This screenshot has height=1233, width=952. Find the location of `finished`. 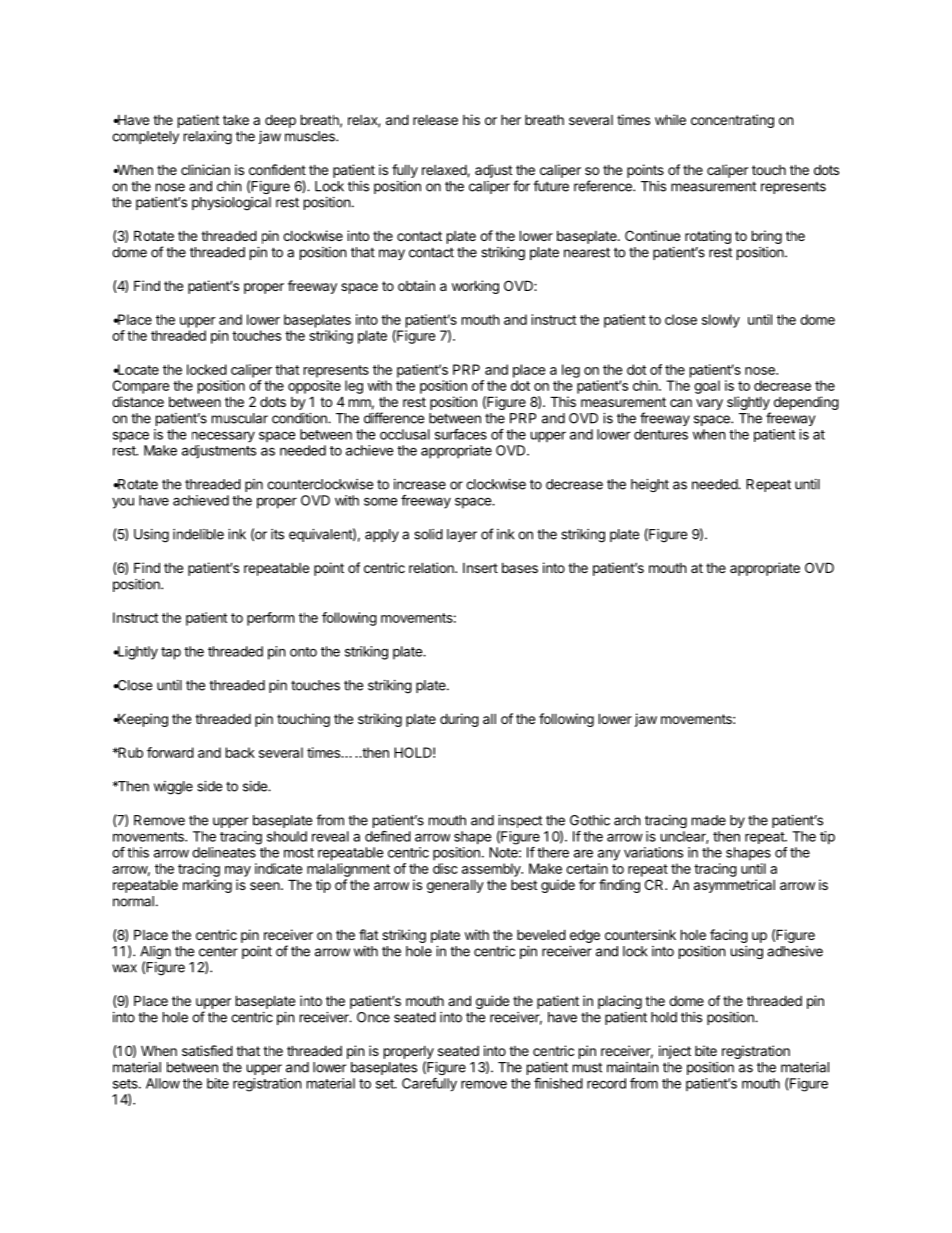

finished is located at coordinates (558, 1083).
